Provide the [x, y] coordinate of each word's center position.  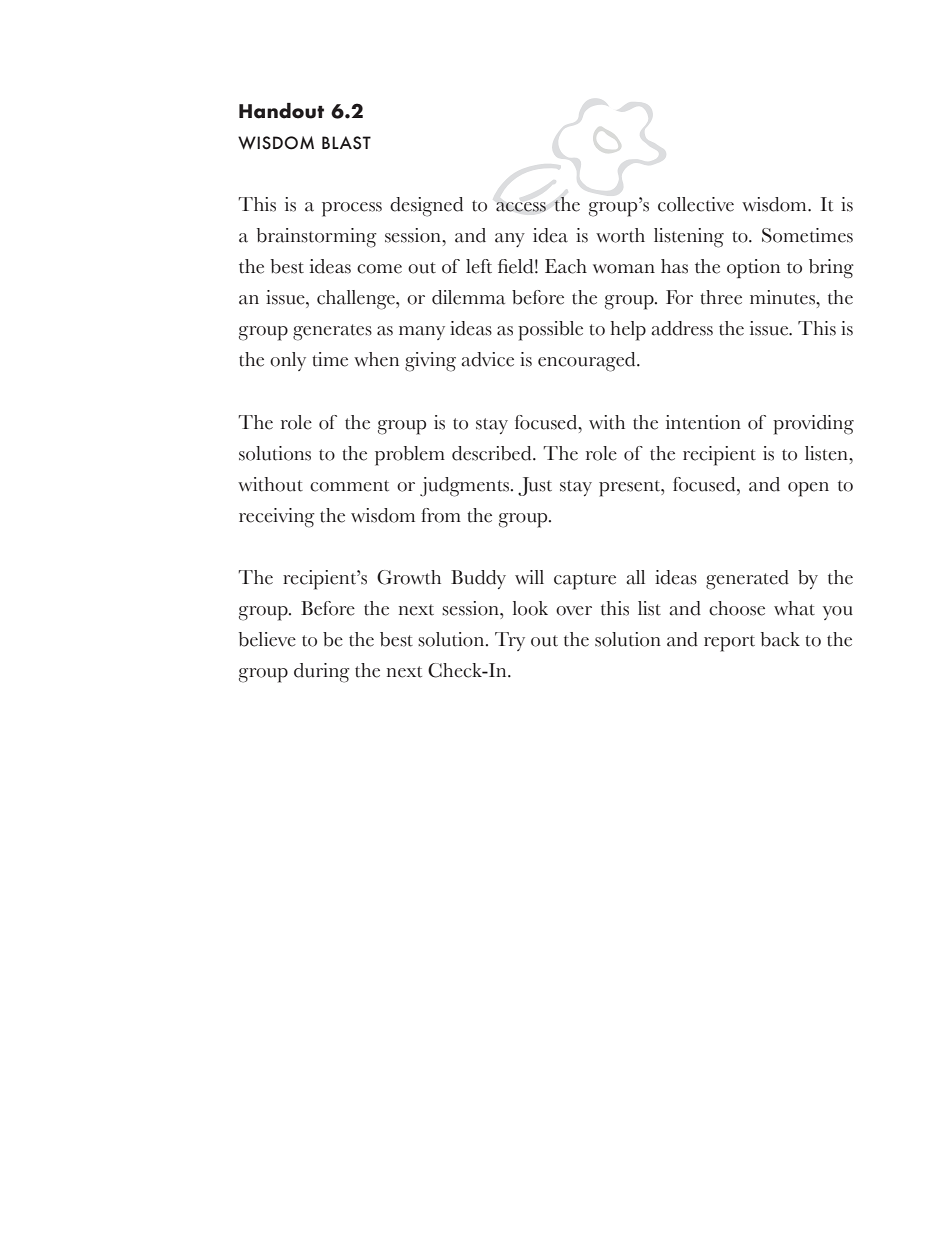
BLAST [346, 143]
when [376, 359]
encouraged [588, 362]
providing [813, 425]
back [780, 639]
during [322, 673]
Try [510, 641]
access [521, 207]
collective [696, 204]
